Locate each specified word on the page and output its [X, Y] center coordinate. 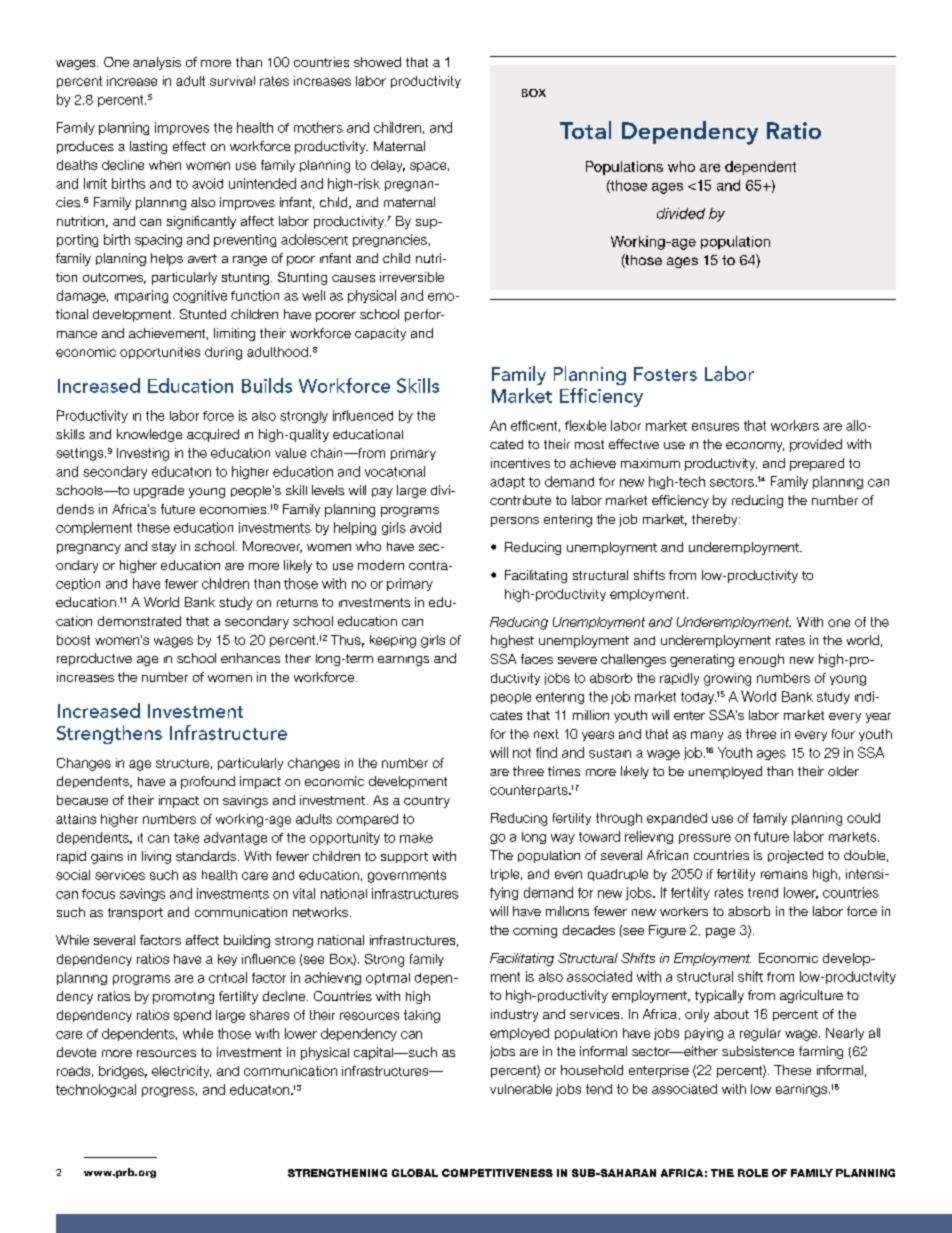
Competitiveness [497, 1173]
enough [761, 660]
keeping [393, 641]
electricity [181, 1072]
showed [377, 62]
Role [753, 1173]
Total [585, 130]
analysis [157, 63]
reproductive [94, 659]
